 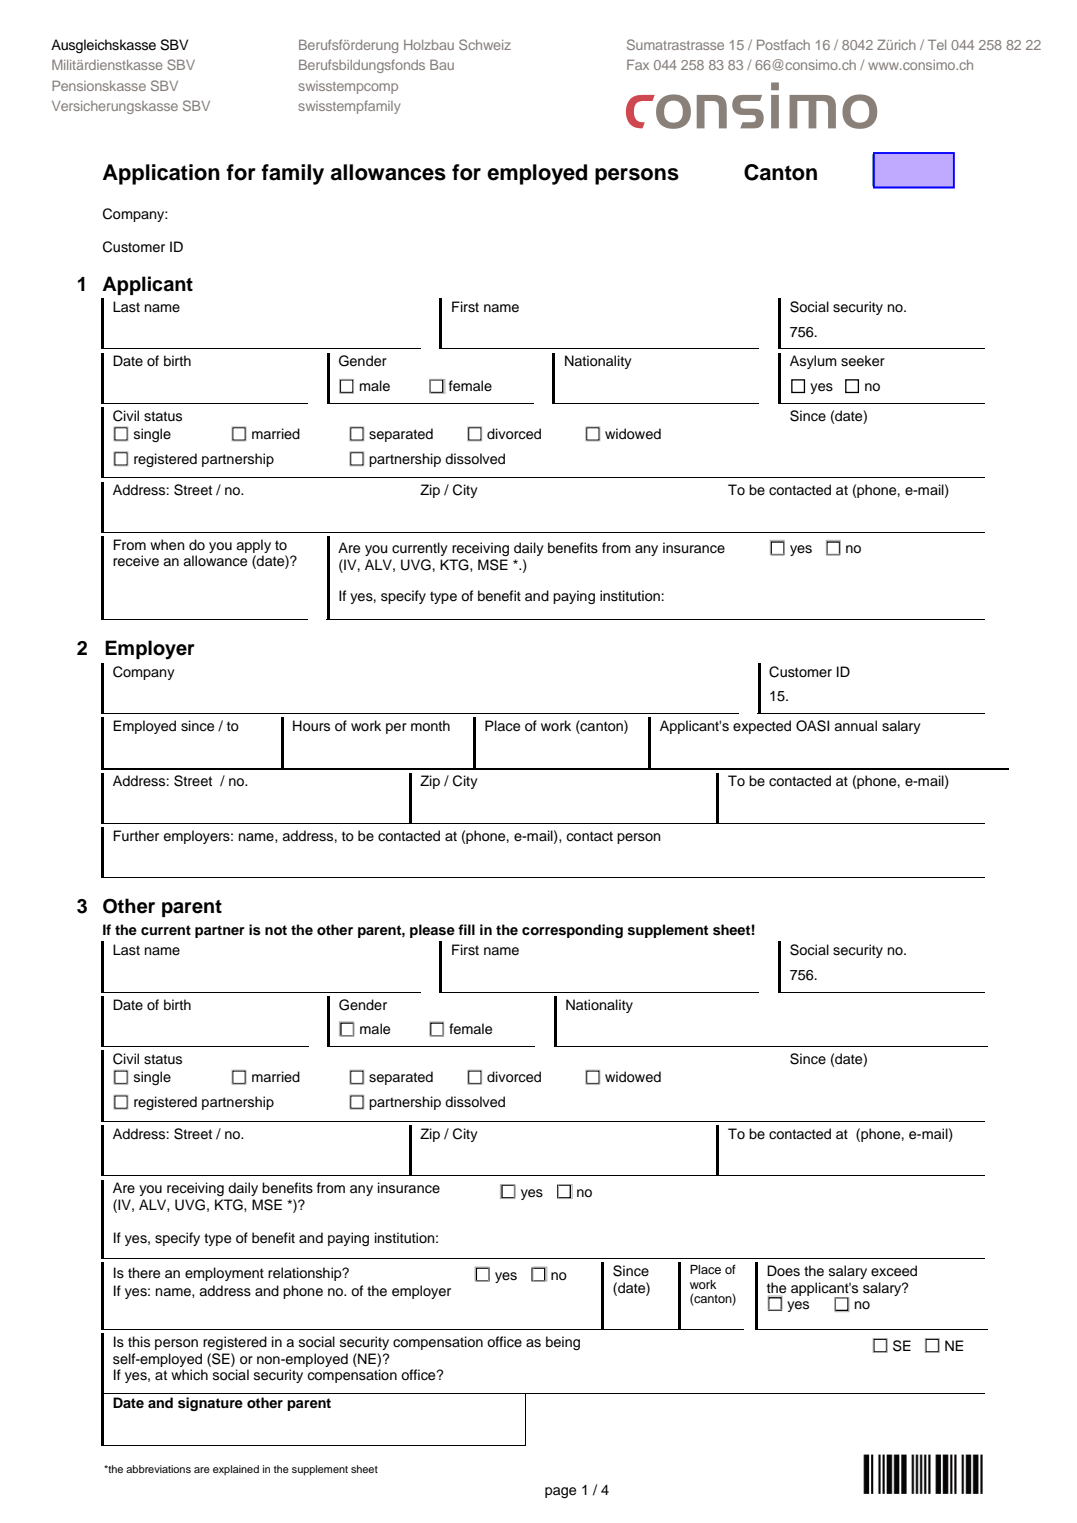 I want to click on Application, so click(x=161, y=174).
